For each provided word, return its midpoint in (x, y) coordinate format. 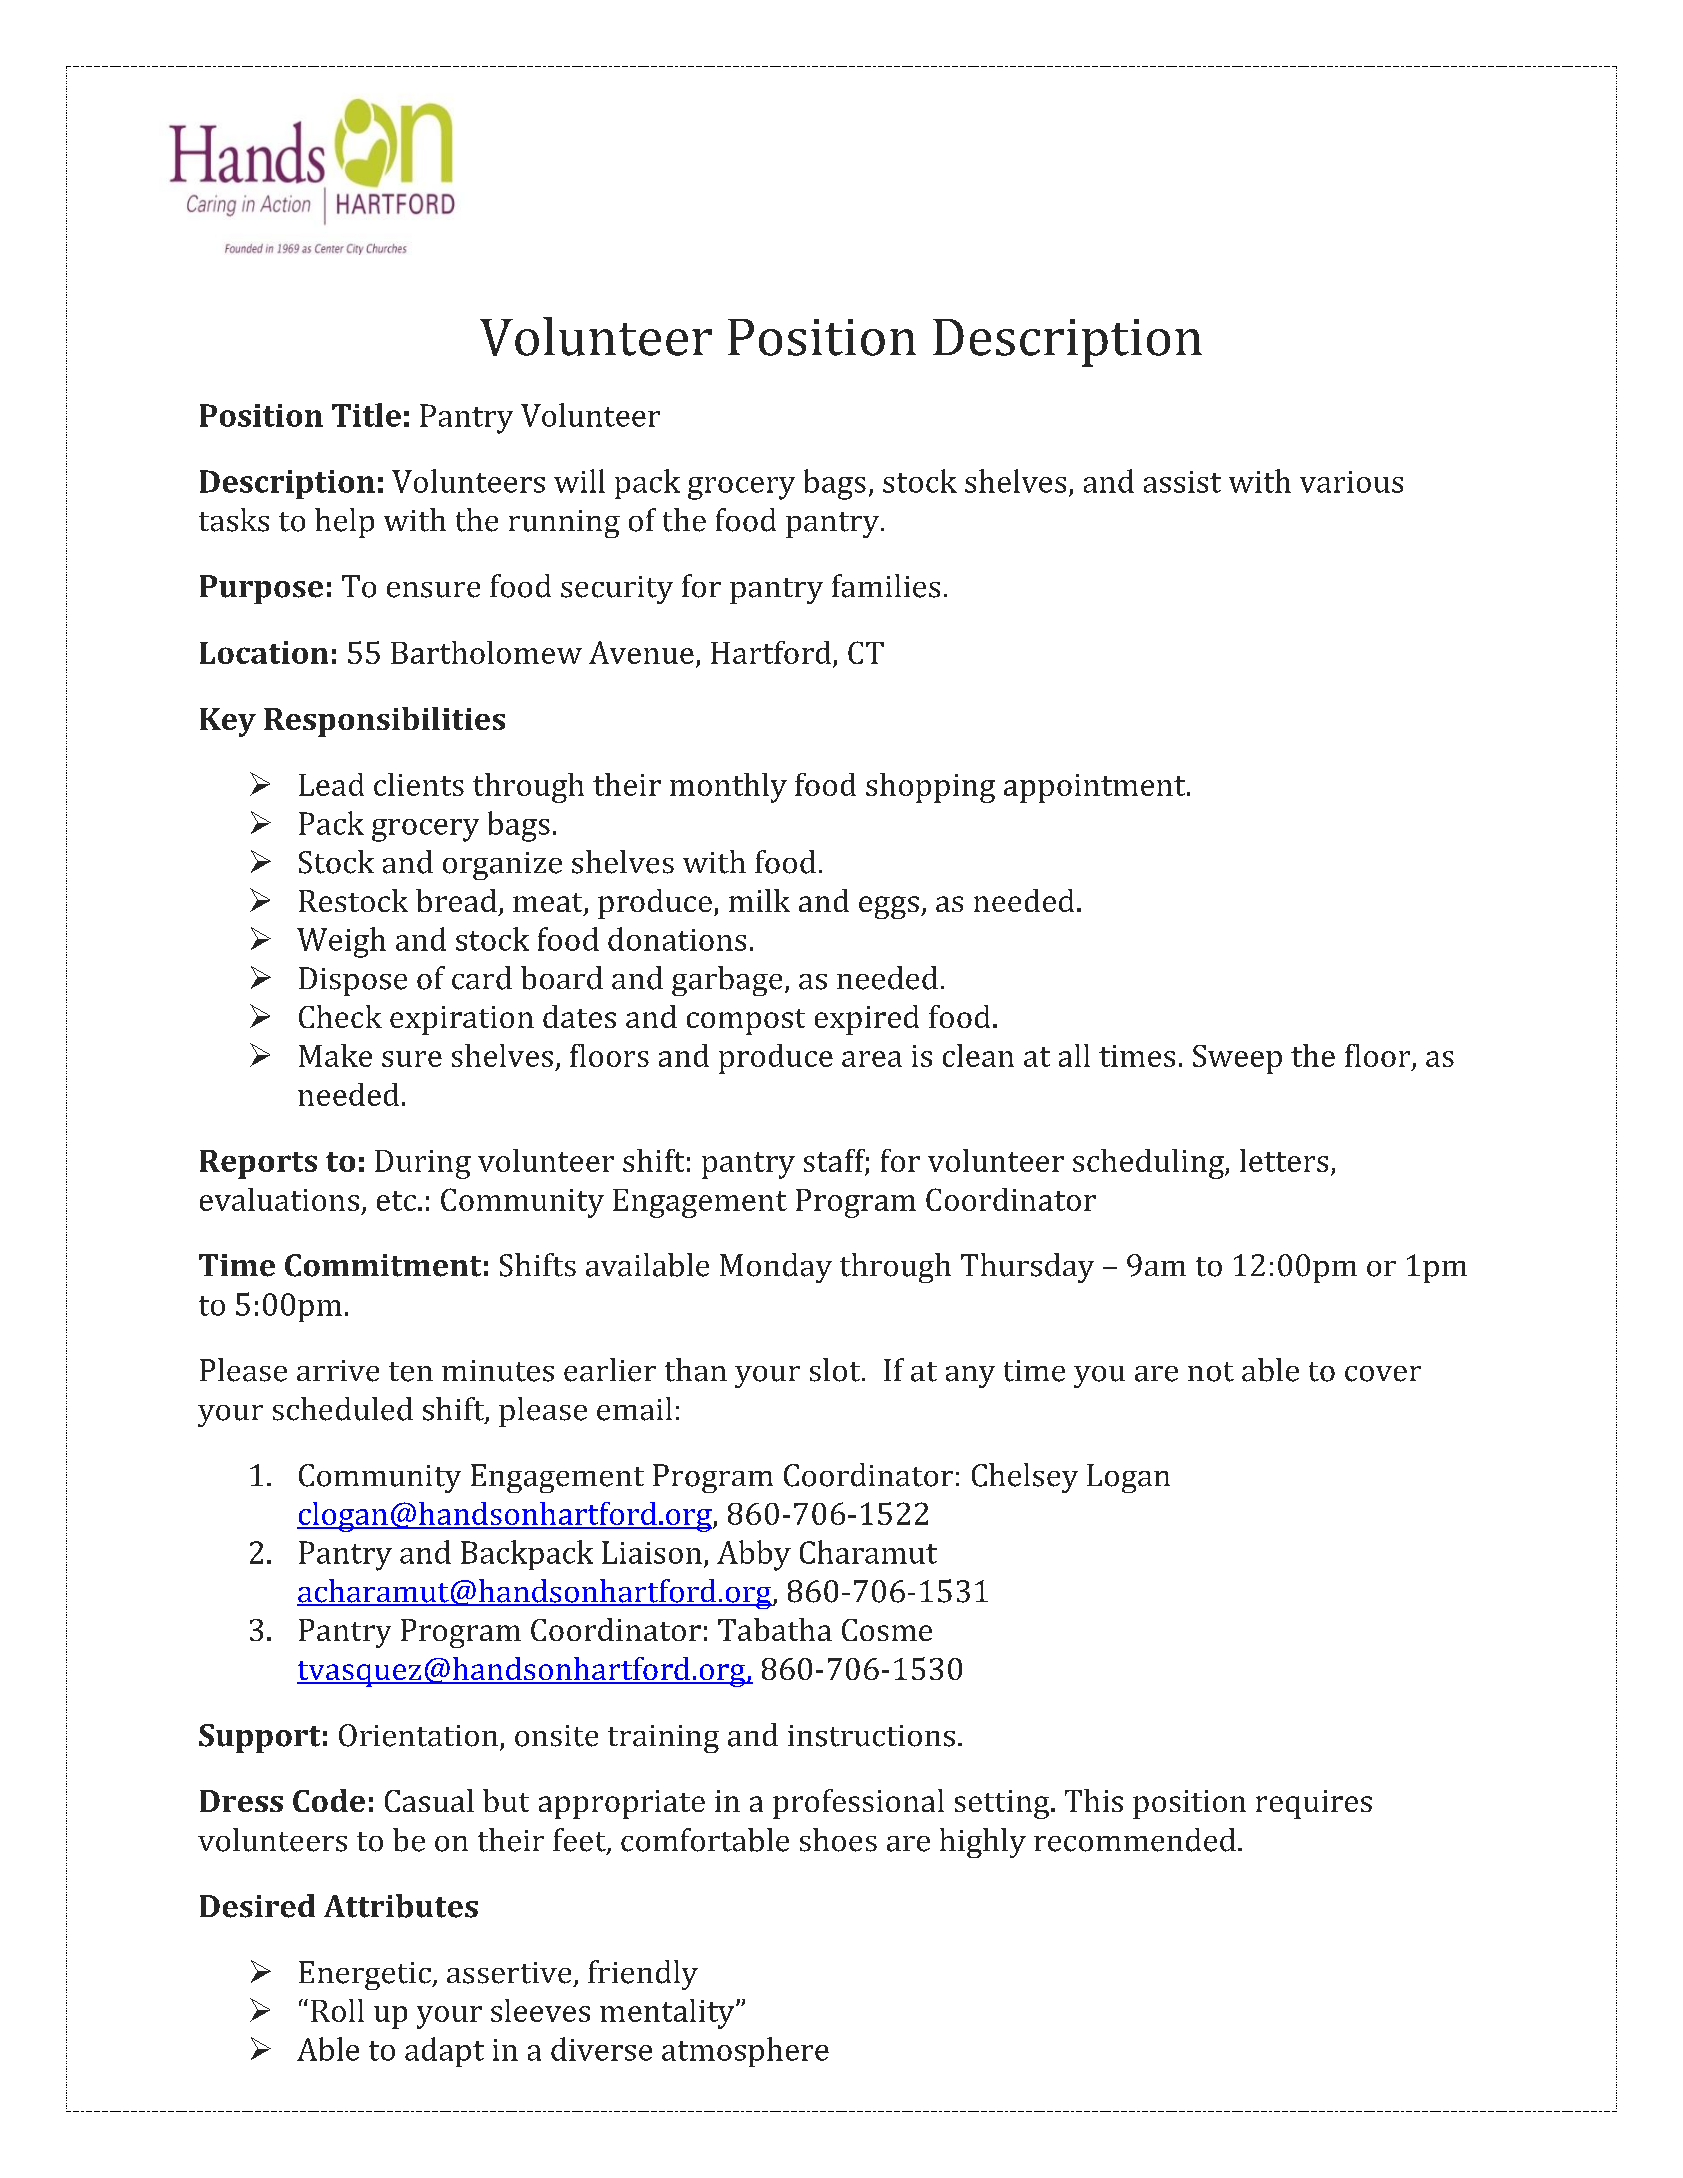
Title (366, 415)
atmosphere (745, 2052)
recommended (1135, 1840)
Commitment (383, 1265)
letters (1284, 1160)
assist (1182, 482)
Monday (776, 1268)
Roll (337, 2010)
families (886, 586)
